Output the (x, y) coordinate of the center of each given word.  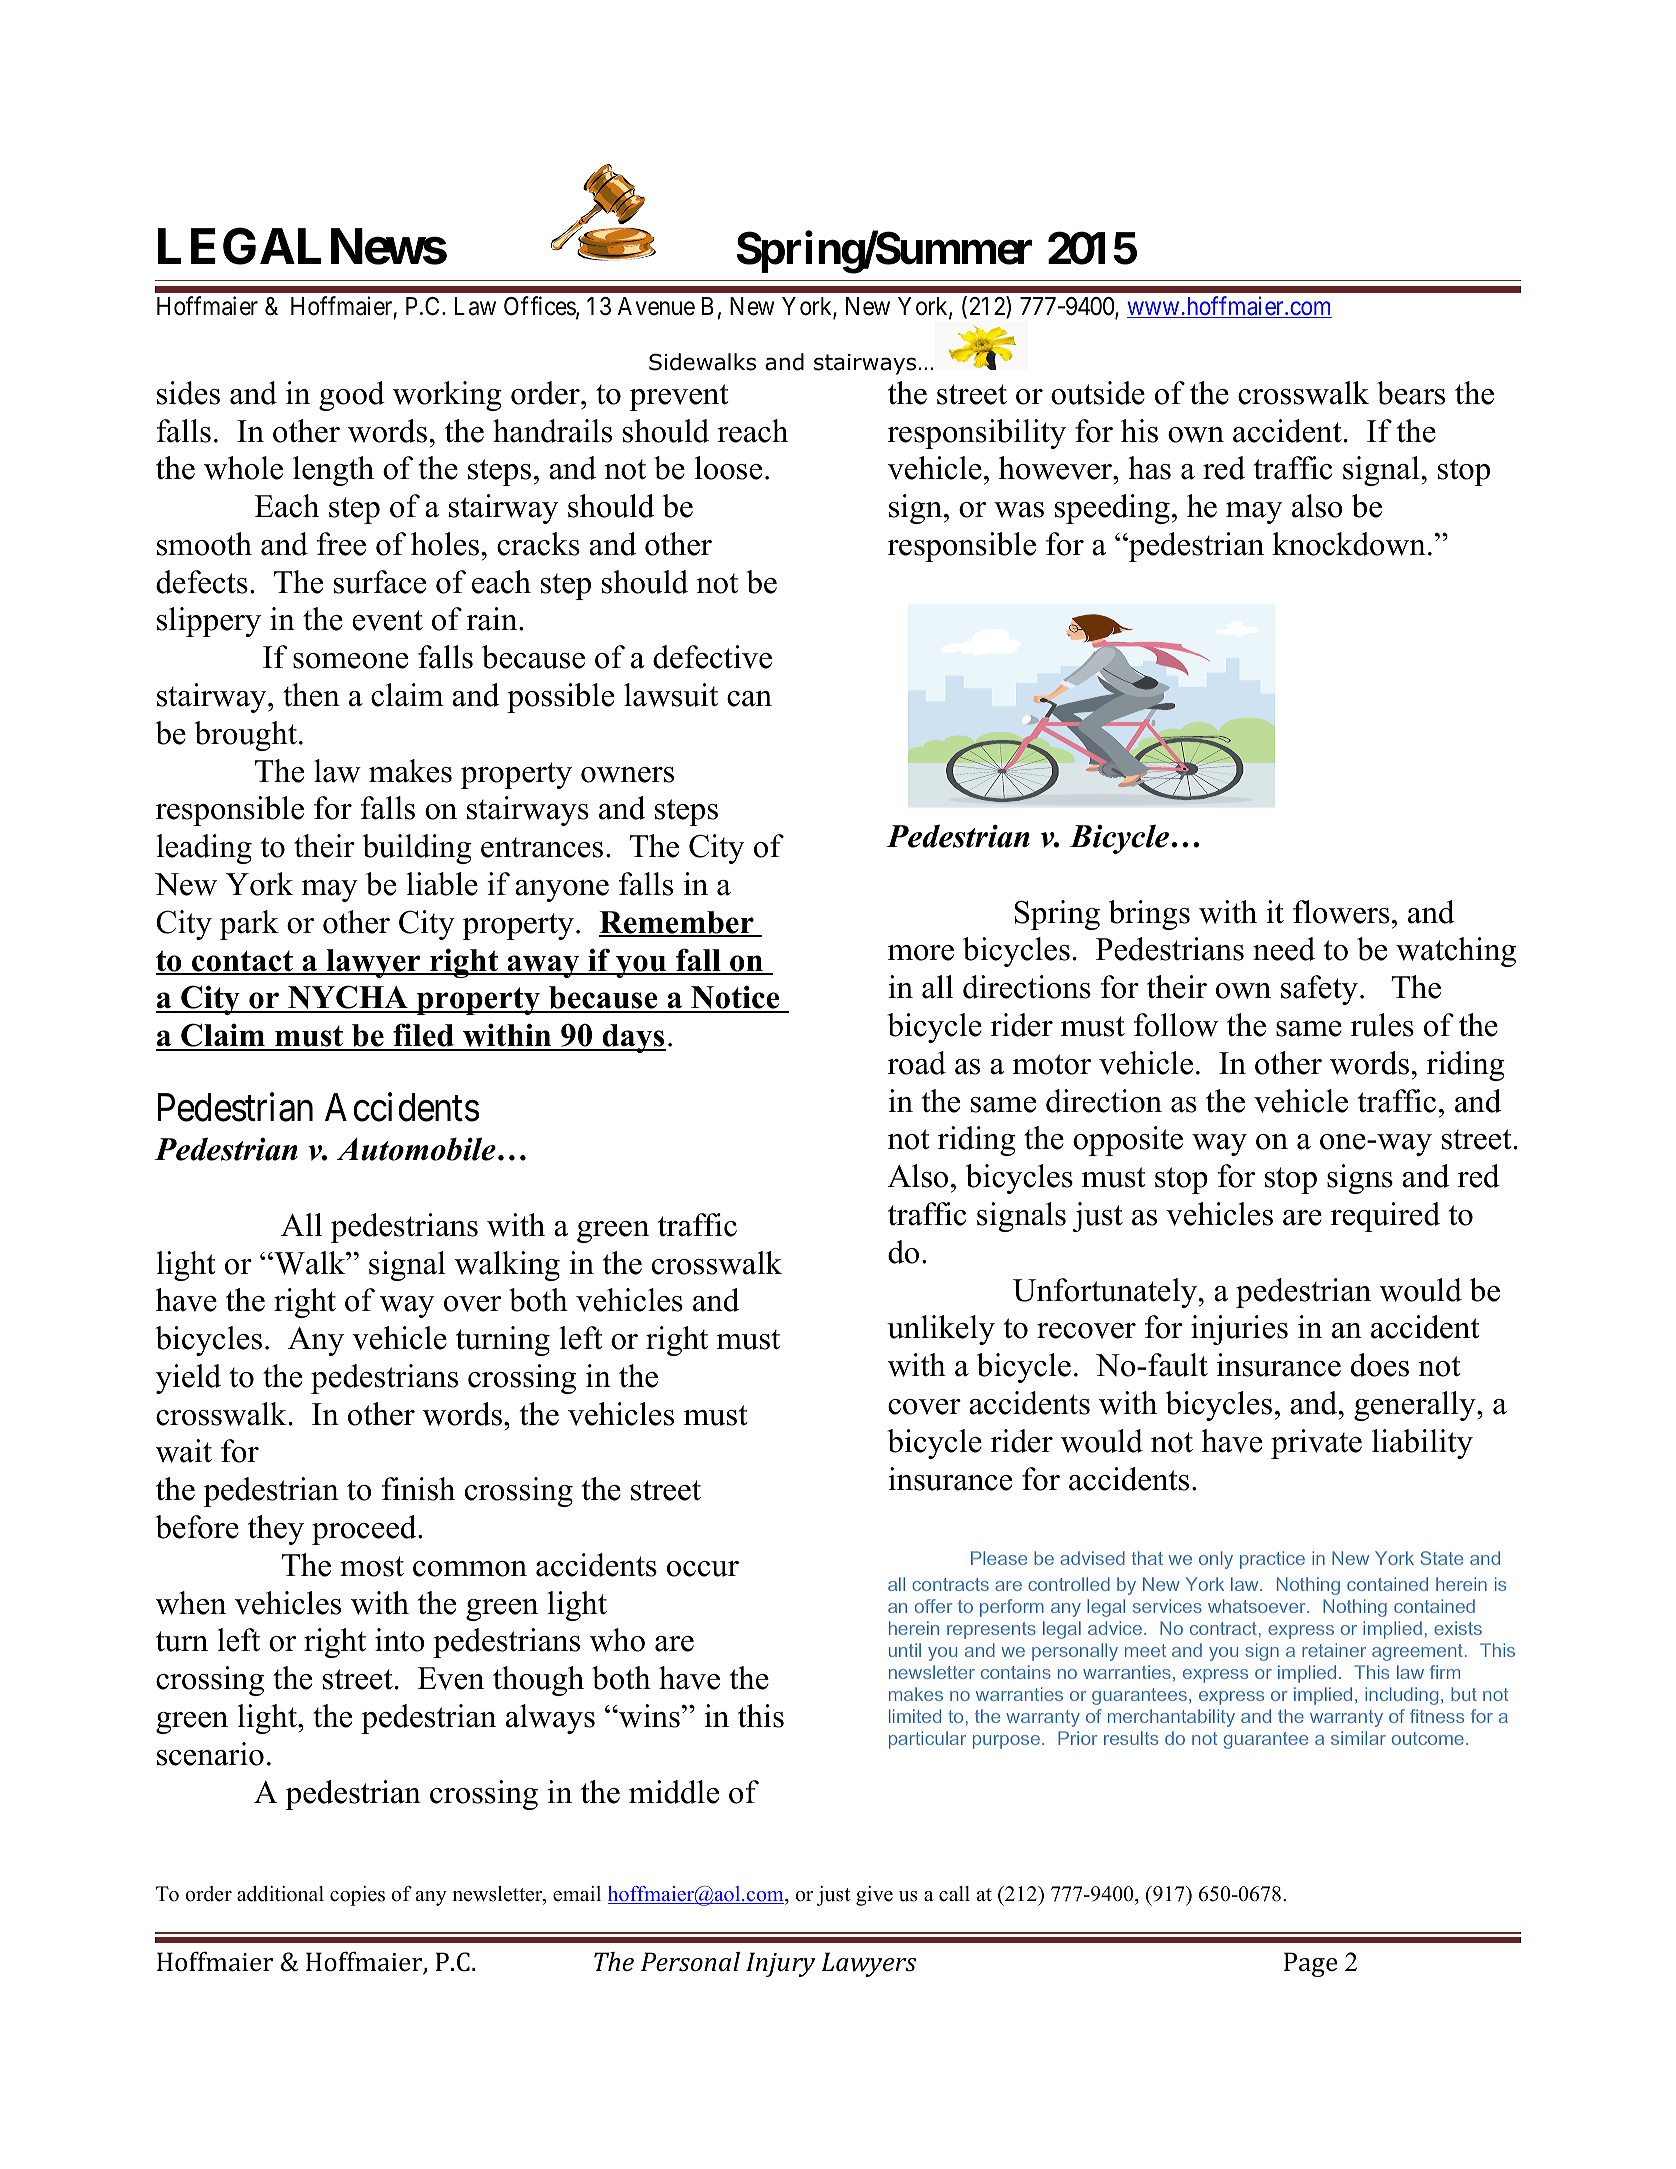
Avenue (656, 306)
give (874, 1896)
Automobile (416, 1149)
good (352, 396)
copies (357, 1896)
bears (1411, 393)
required (1385, 1217)
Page (1310, 1964)
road (917, 1063)
